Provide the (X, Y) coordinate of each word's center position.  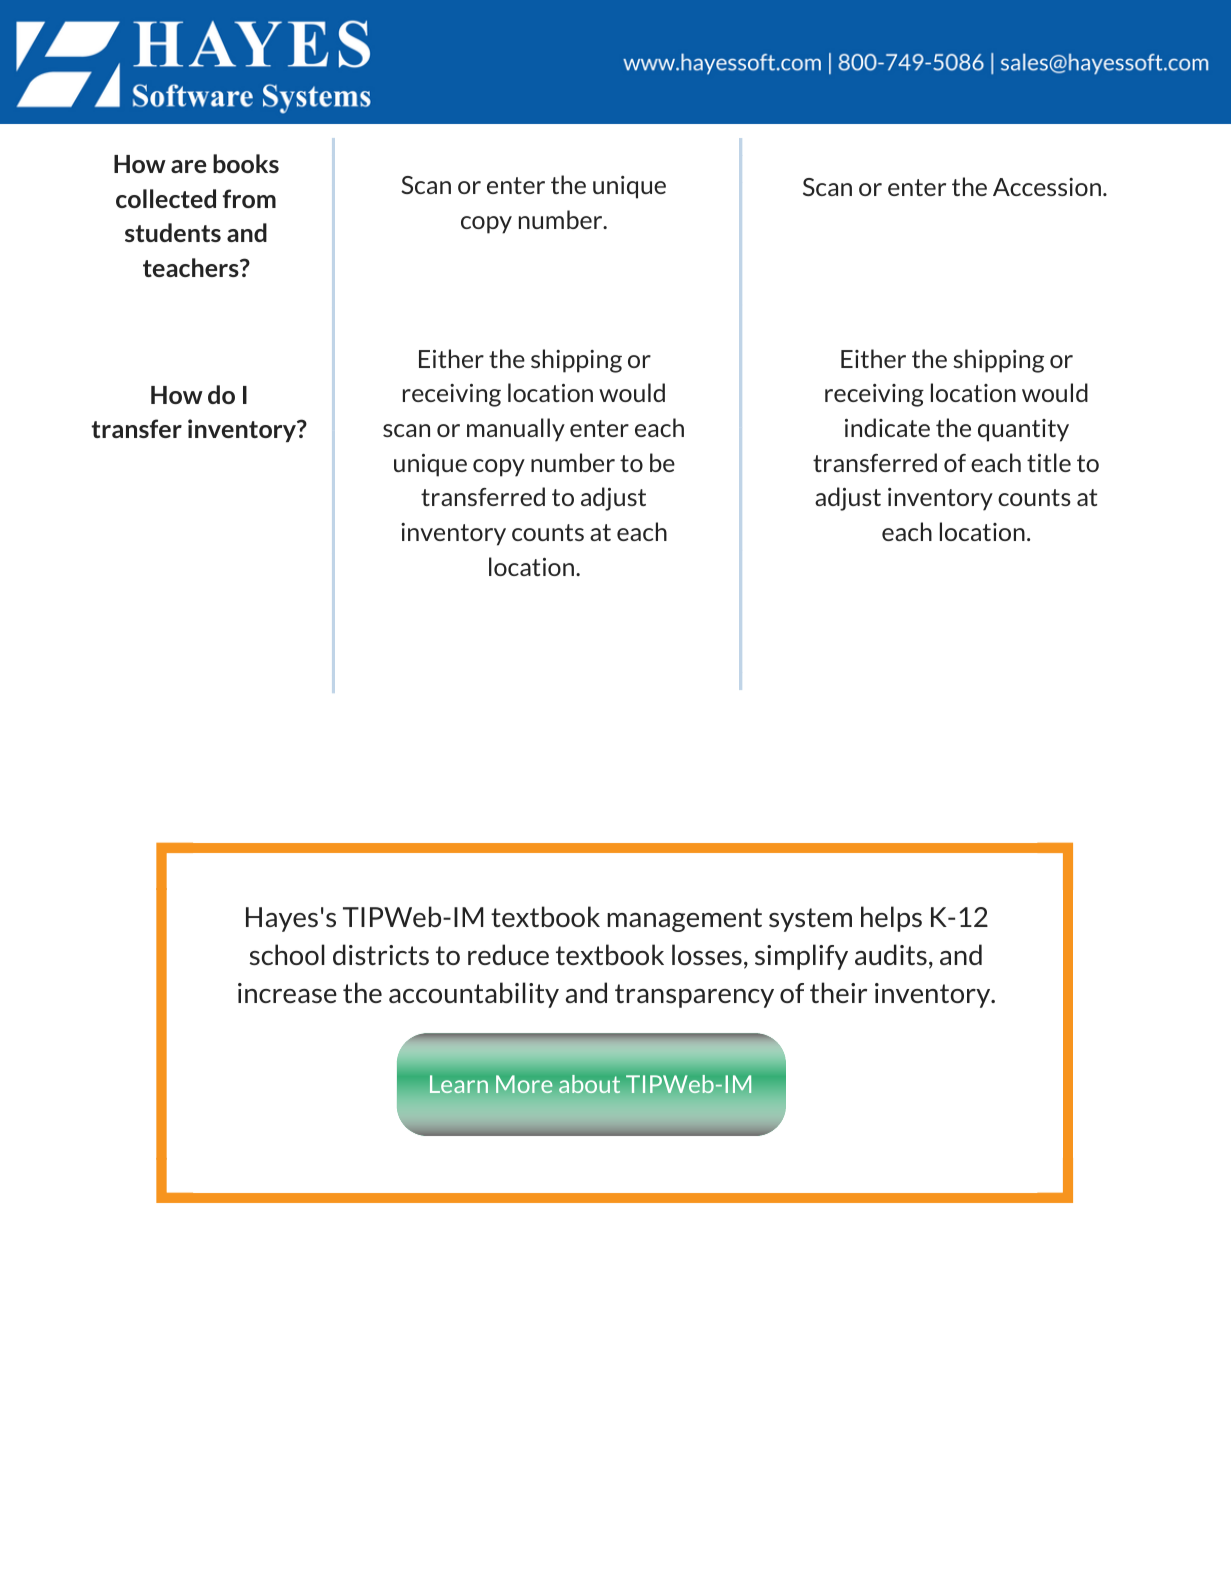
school (287, 954)
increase (287, 993)
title (1049, 462)
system (810, 920)
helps (891, 919)
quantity (1023, 430)
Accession (1047, 187)
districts (381, 954)
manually (516, 430)
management (684, 920)
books (246, 163)
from (249, 198)
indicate (887, 427)
